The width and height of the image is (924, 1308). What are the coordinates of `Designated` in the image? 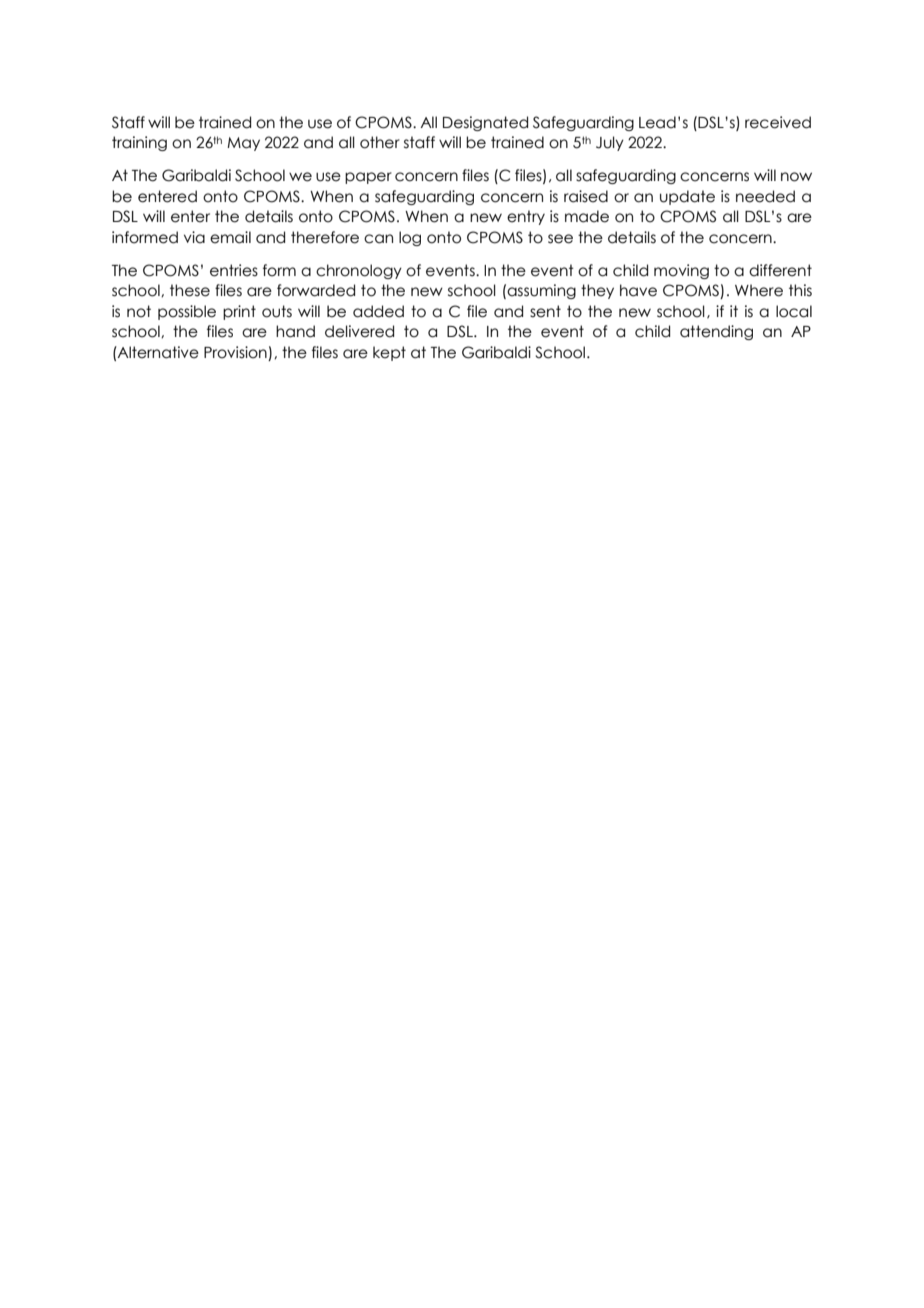 It's located at (485, 123).
